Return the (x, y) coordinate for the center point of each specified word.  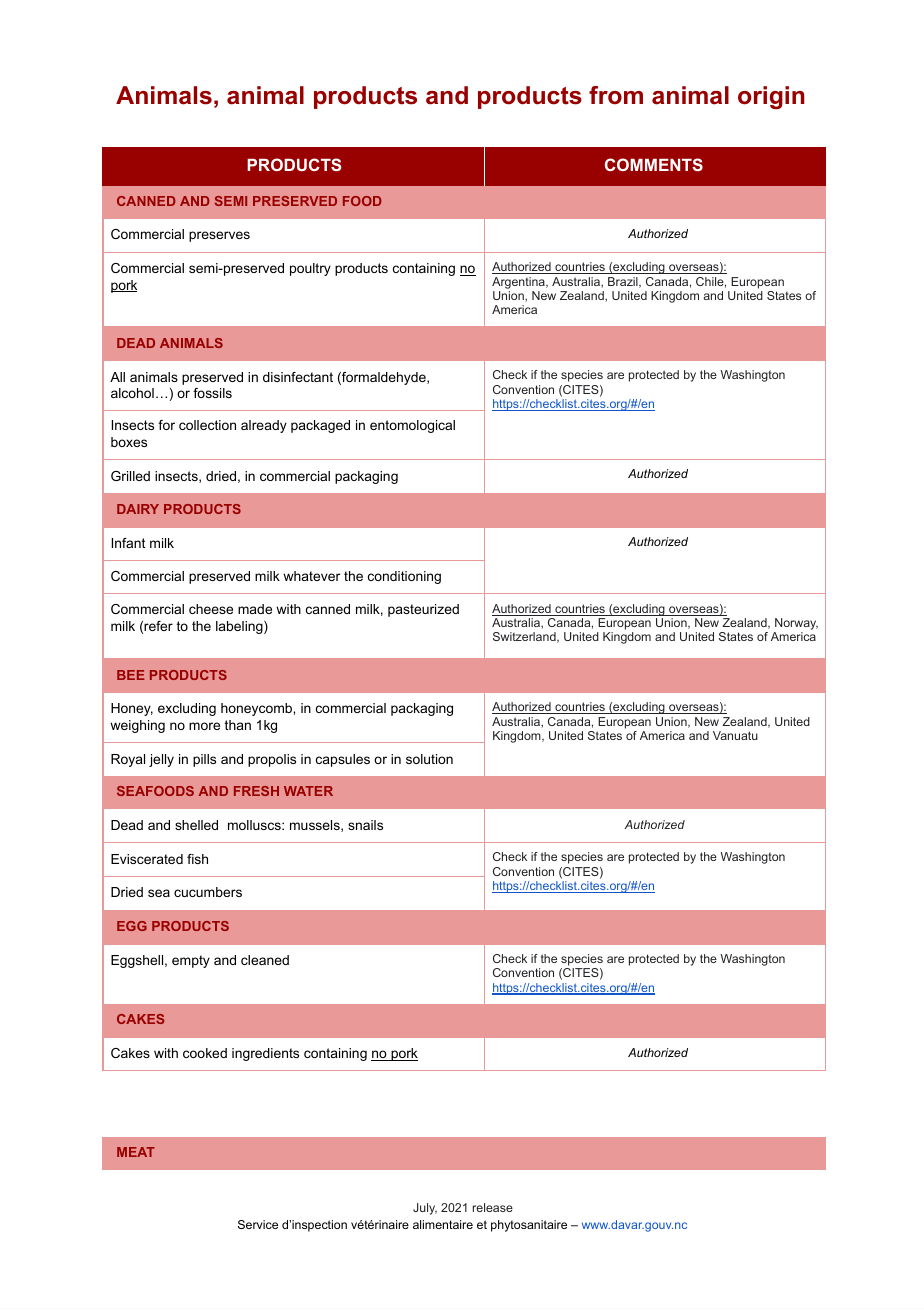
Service (258, 1224)
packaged (320, 426)
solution (429, 759)
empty (191, 961)
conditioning (404, 577)
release (493, 1207)
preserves (219, 236)
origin (771, 97)
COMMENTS (654, 164)
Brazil (624, 282)
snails (365, 825)
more (204, 726)
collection (207, 425)
